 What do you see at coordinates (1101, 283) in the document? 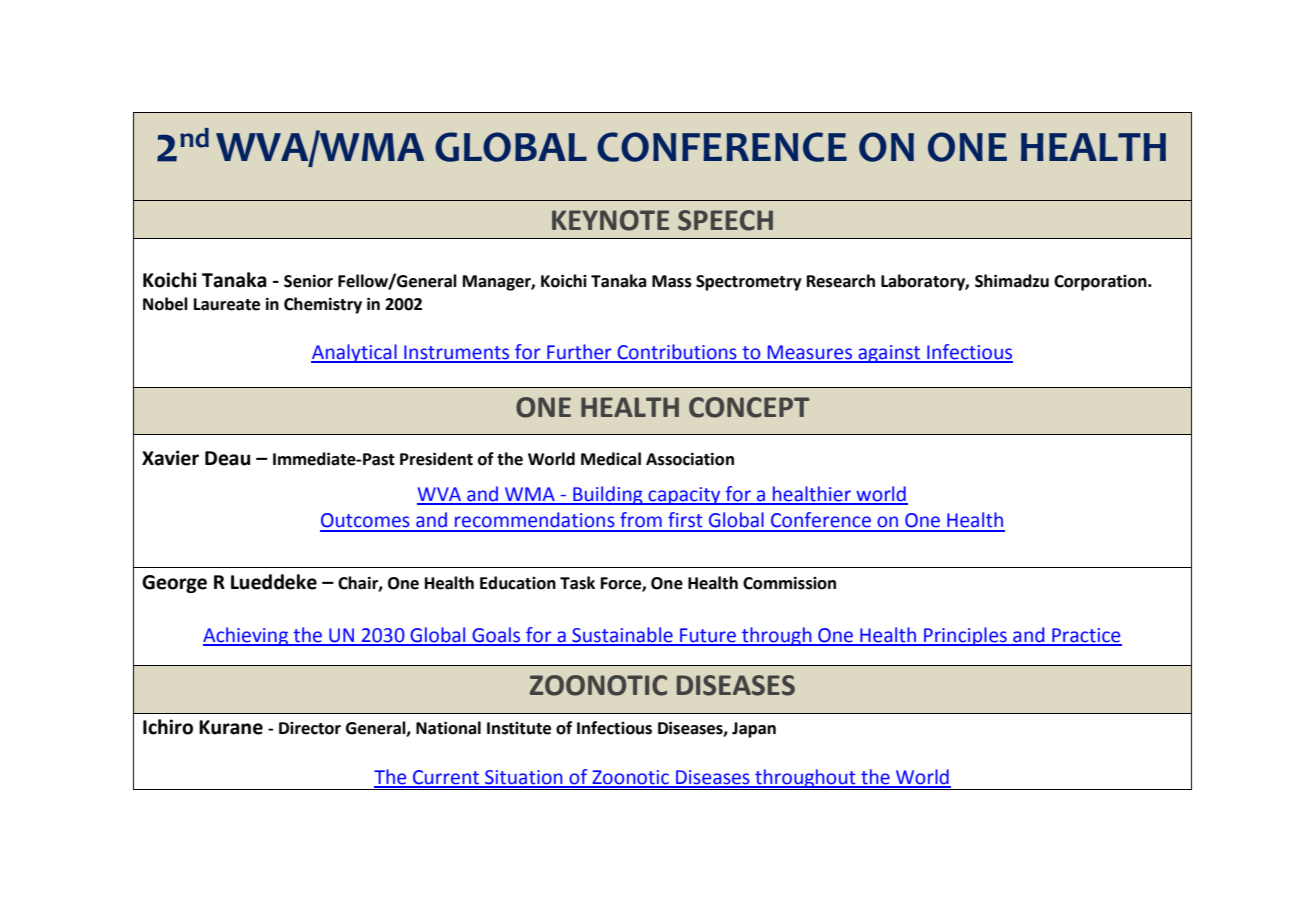
I see `Corporation` at bounding box center [1101, 283].
